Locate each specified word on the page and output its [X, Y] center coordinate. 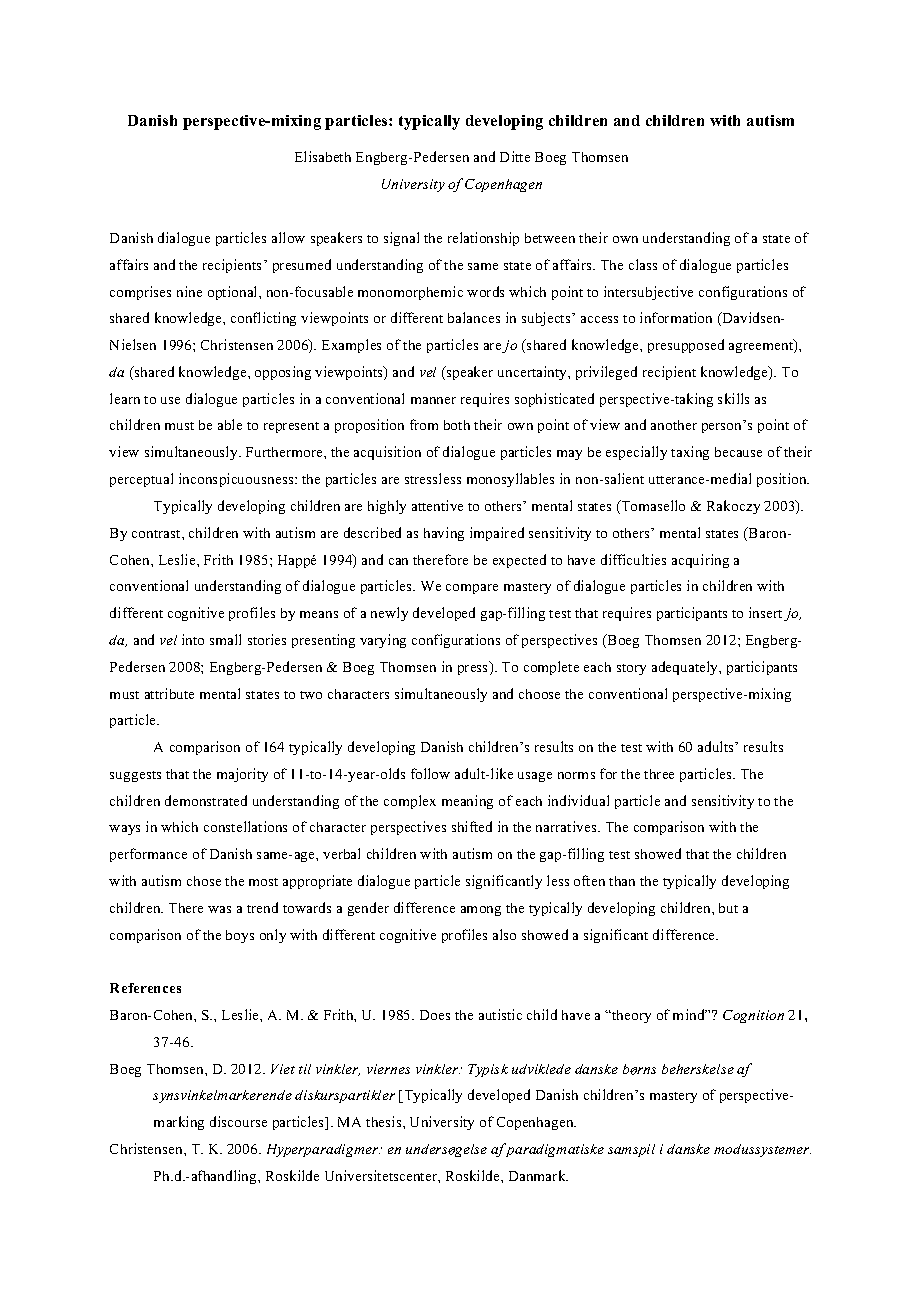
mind [690, 1014]
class [643, 264]
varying [383, 641]
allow [288, 237]
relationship [483, 239]
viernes [388, 1069]
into [193, 639]
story [631, 669]
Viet [283, 1069]
